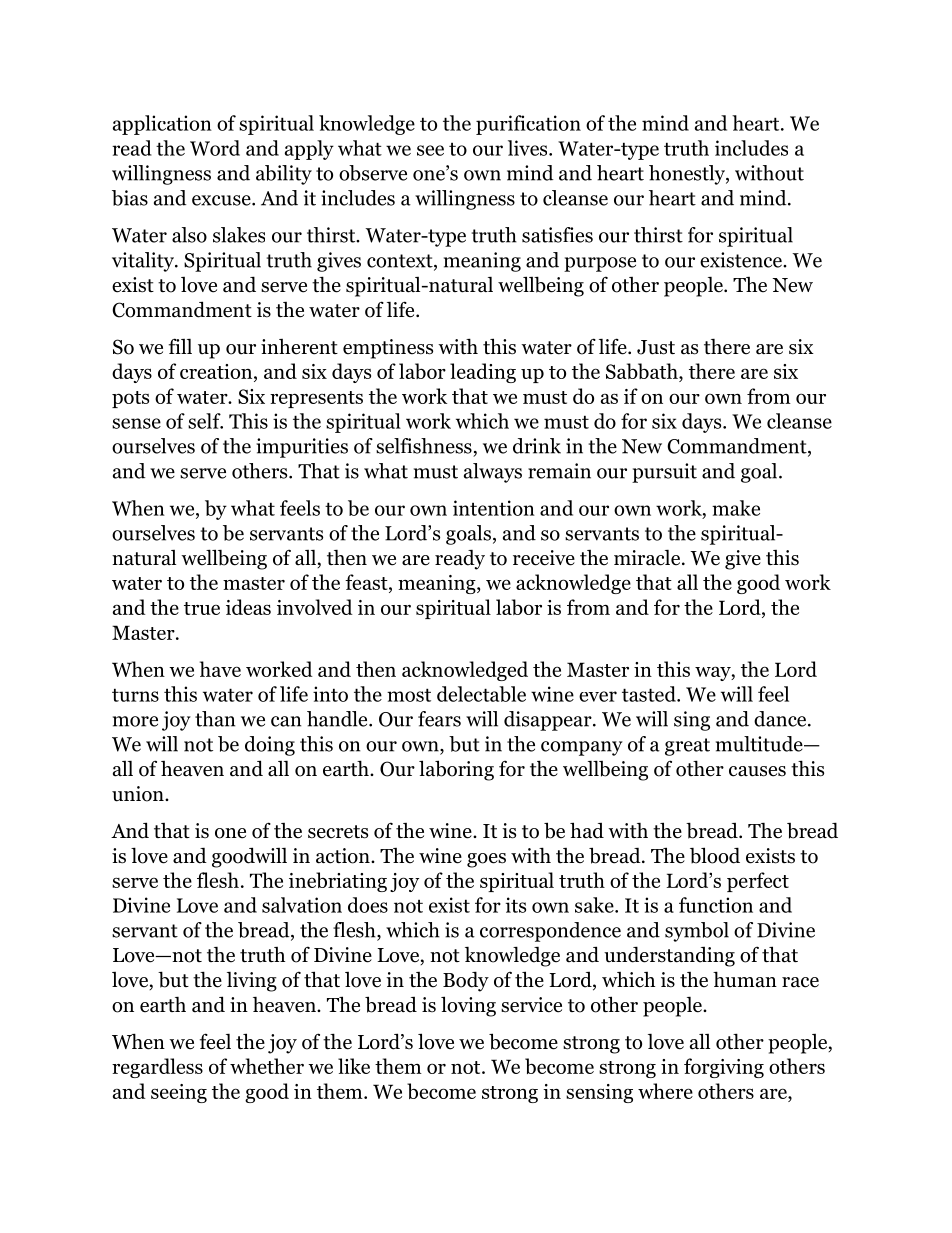  Describe the element at coordinates (202, 608) in the screenshot. I see `true` at that location.
